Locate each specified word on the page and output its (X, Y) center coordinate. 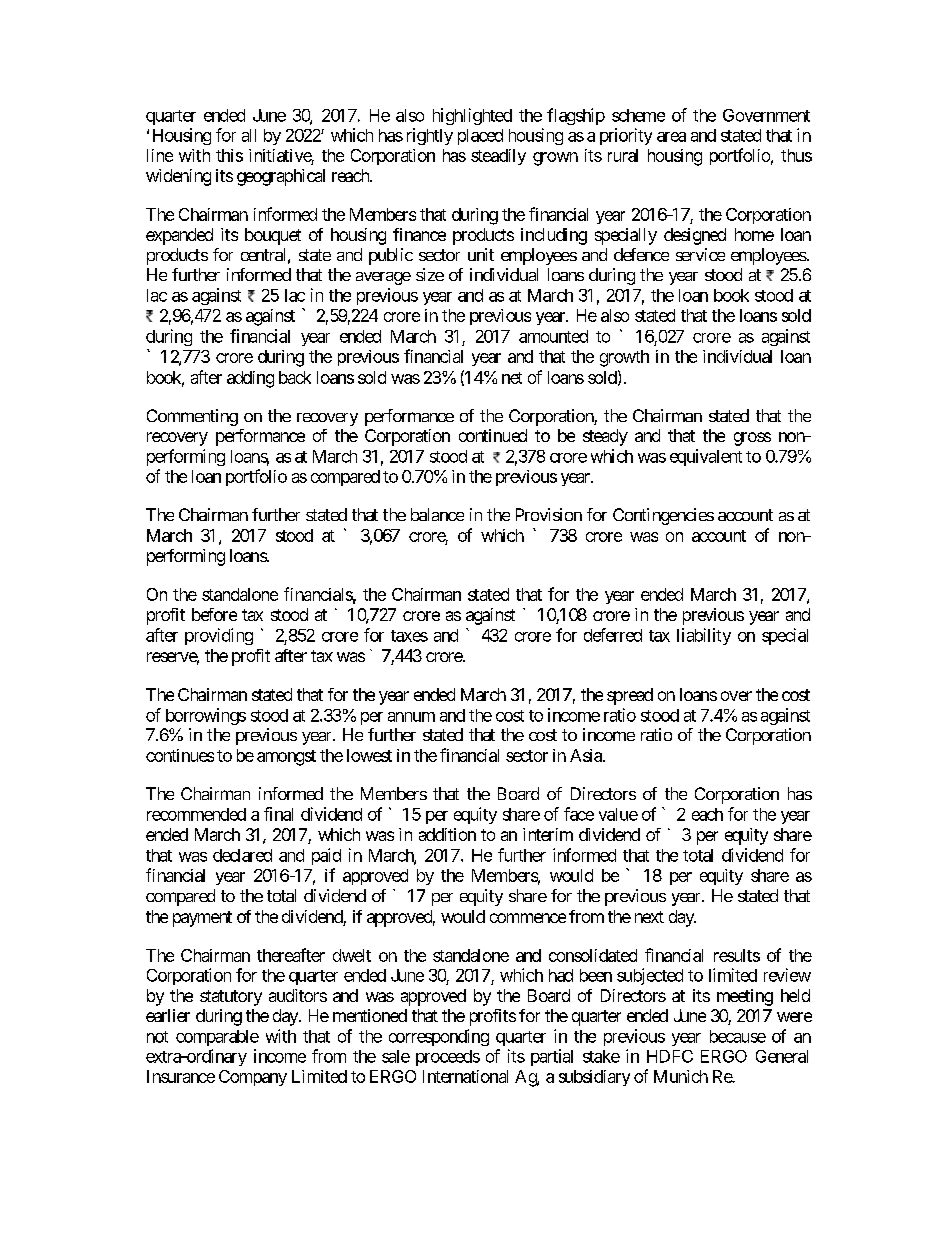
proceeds (448, 1058)
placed (480, 137)
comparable (217, 1038)
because (738, 1036)
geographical (281, 177)
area (671, 137)
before (214, 614)
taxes (409, 636)
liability (704, 636)
